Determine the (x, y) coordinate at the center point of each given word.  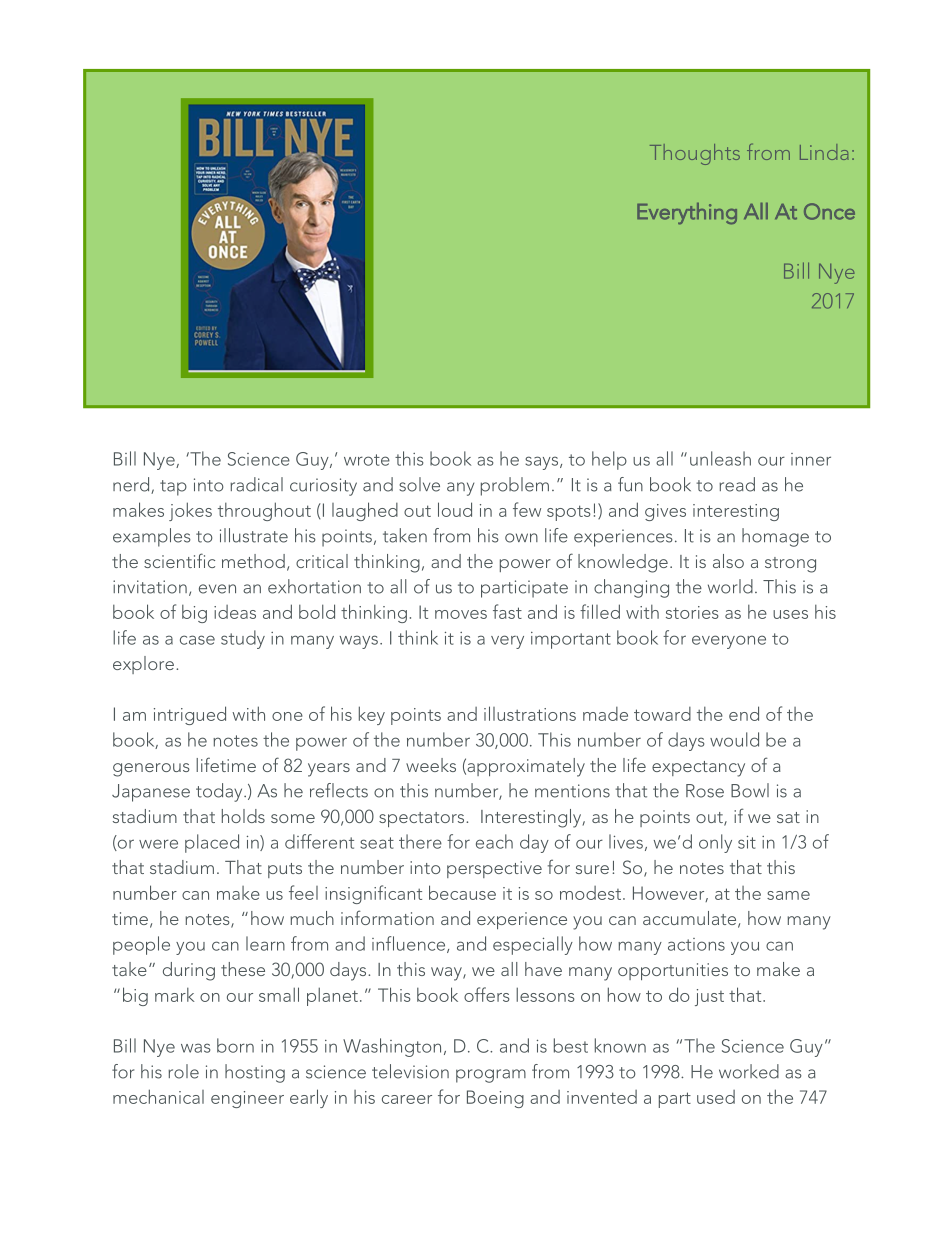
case (197, 640)
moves (461, 614)
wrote (367, 460)
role (183, 1071)
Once (829, 211)
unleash (720, 458)
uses (790, 614)
